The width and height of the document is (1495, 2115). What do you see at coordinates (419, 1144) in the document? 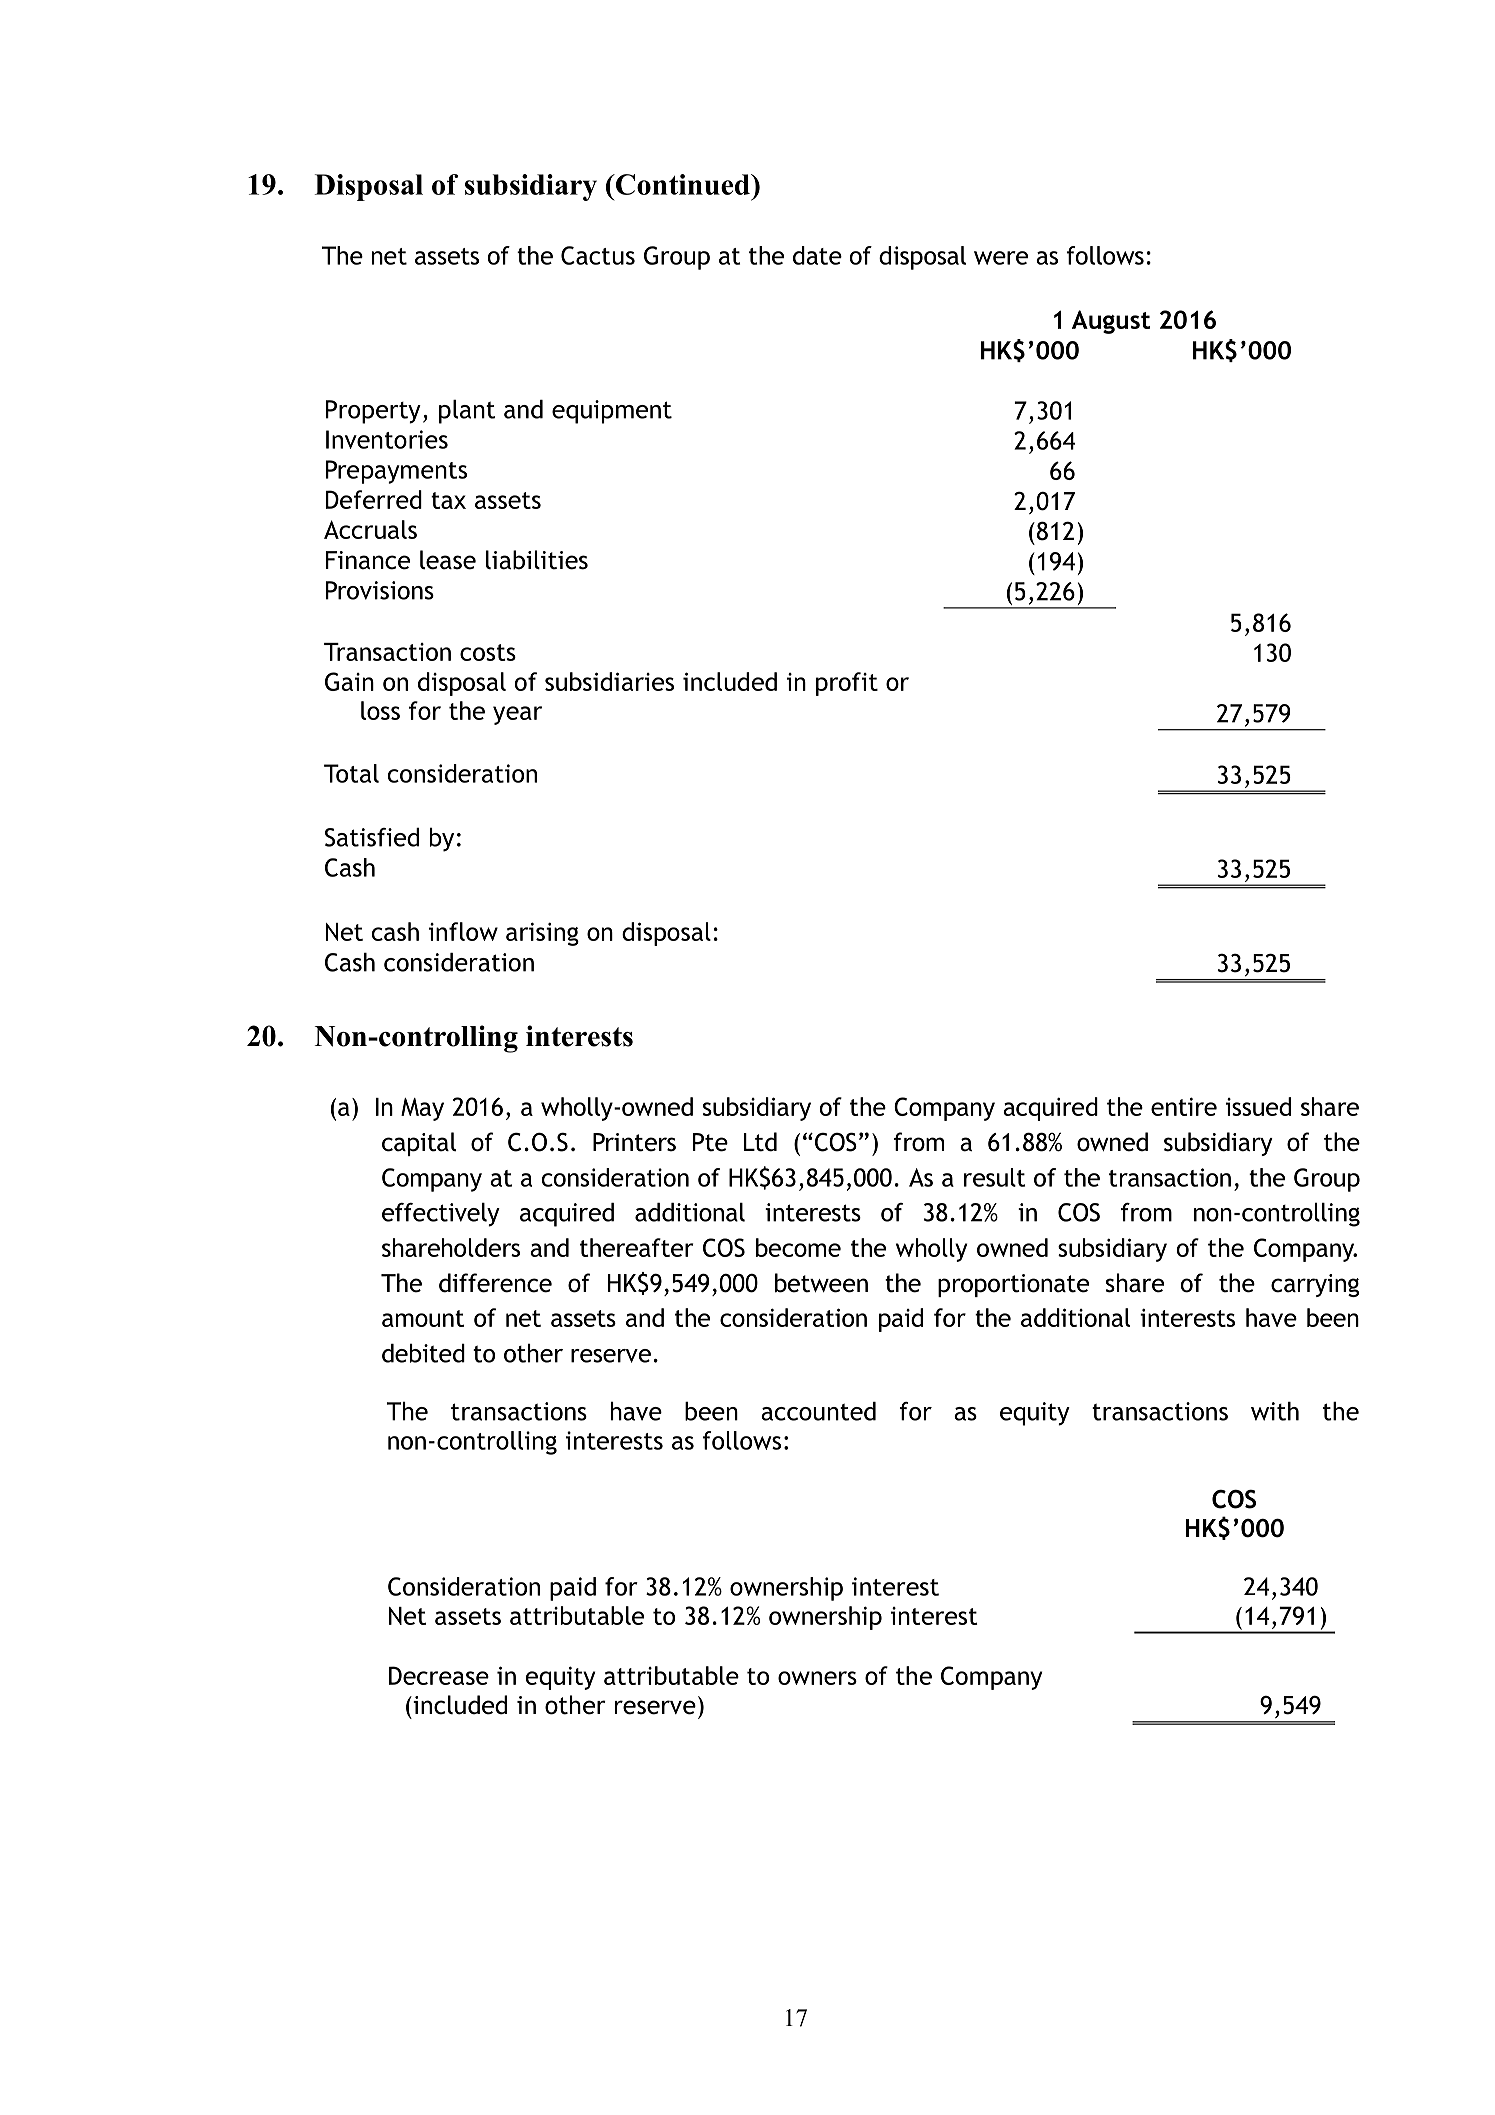
I see `capital` at bounding box center [419, 1144].
